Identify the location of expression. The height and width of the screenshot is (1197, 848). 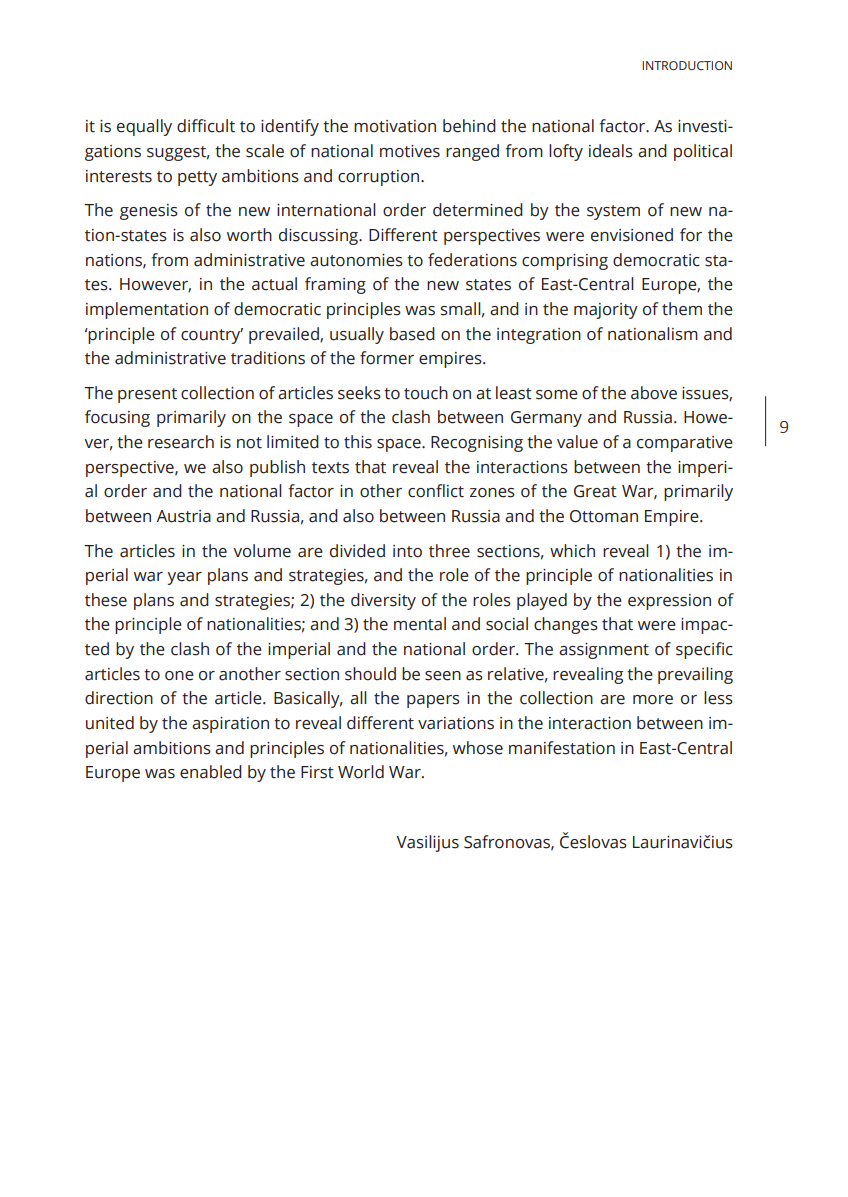
(669, 602).
